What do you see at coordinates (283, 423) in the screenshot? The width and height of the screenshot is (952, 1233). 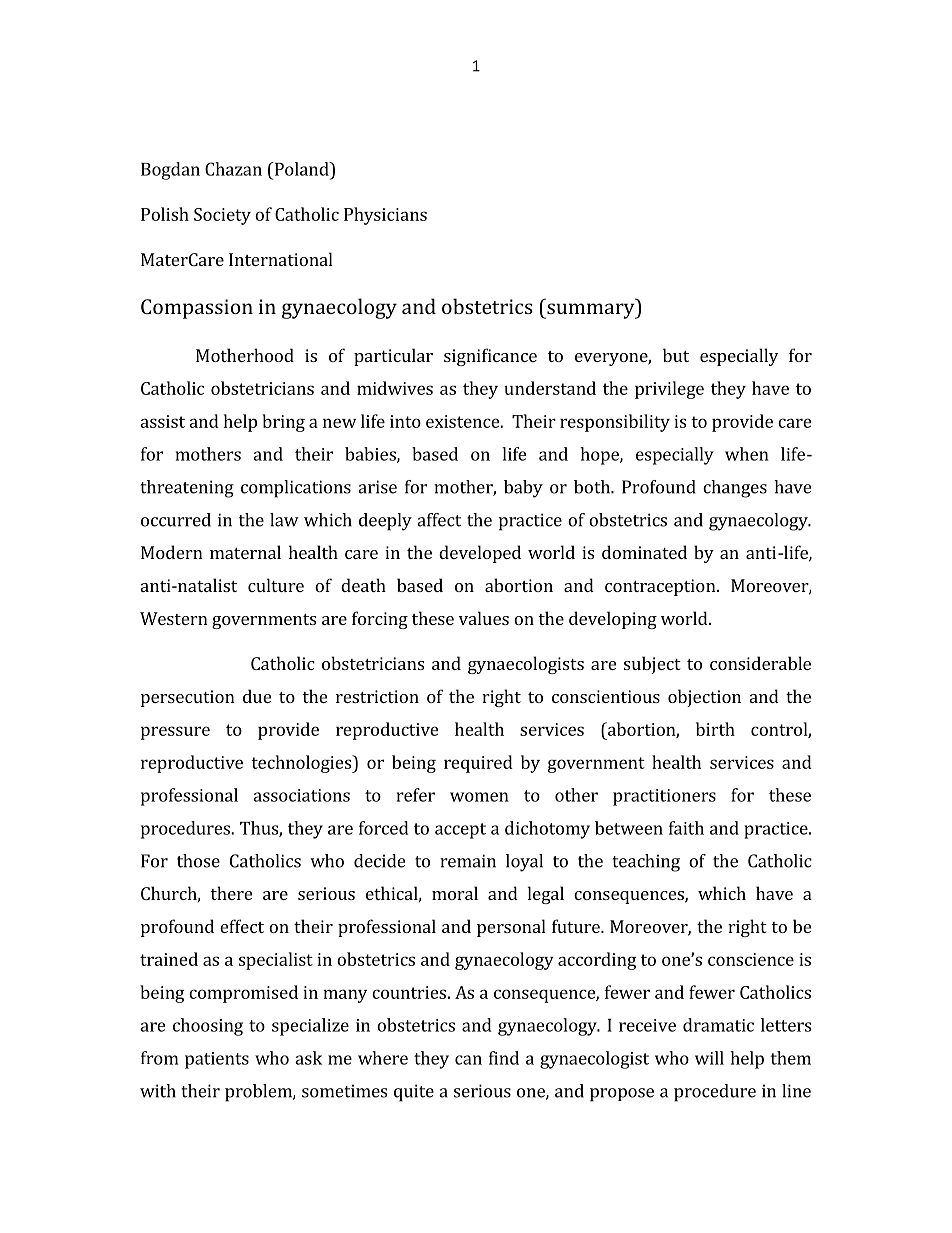 I see `bring` at bounding box center [283, 423].
